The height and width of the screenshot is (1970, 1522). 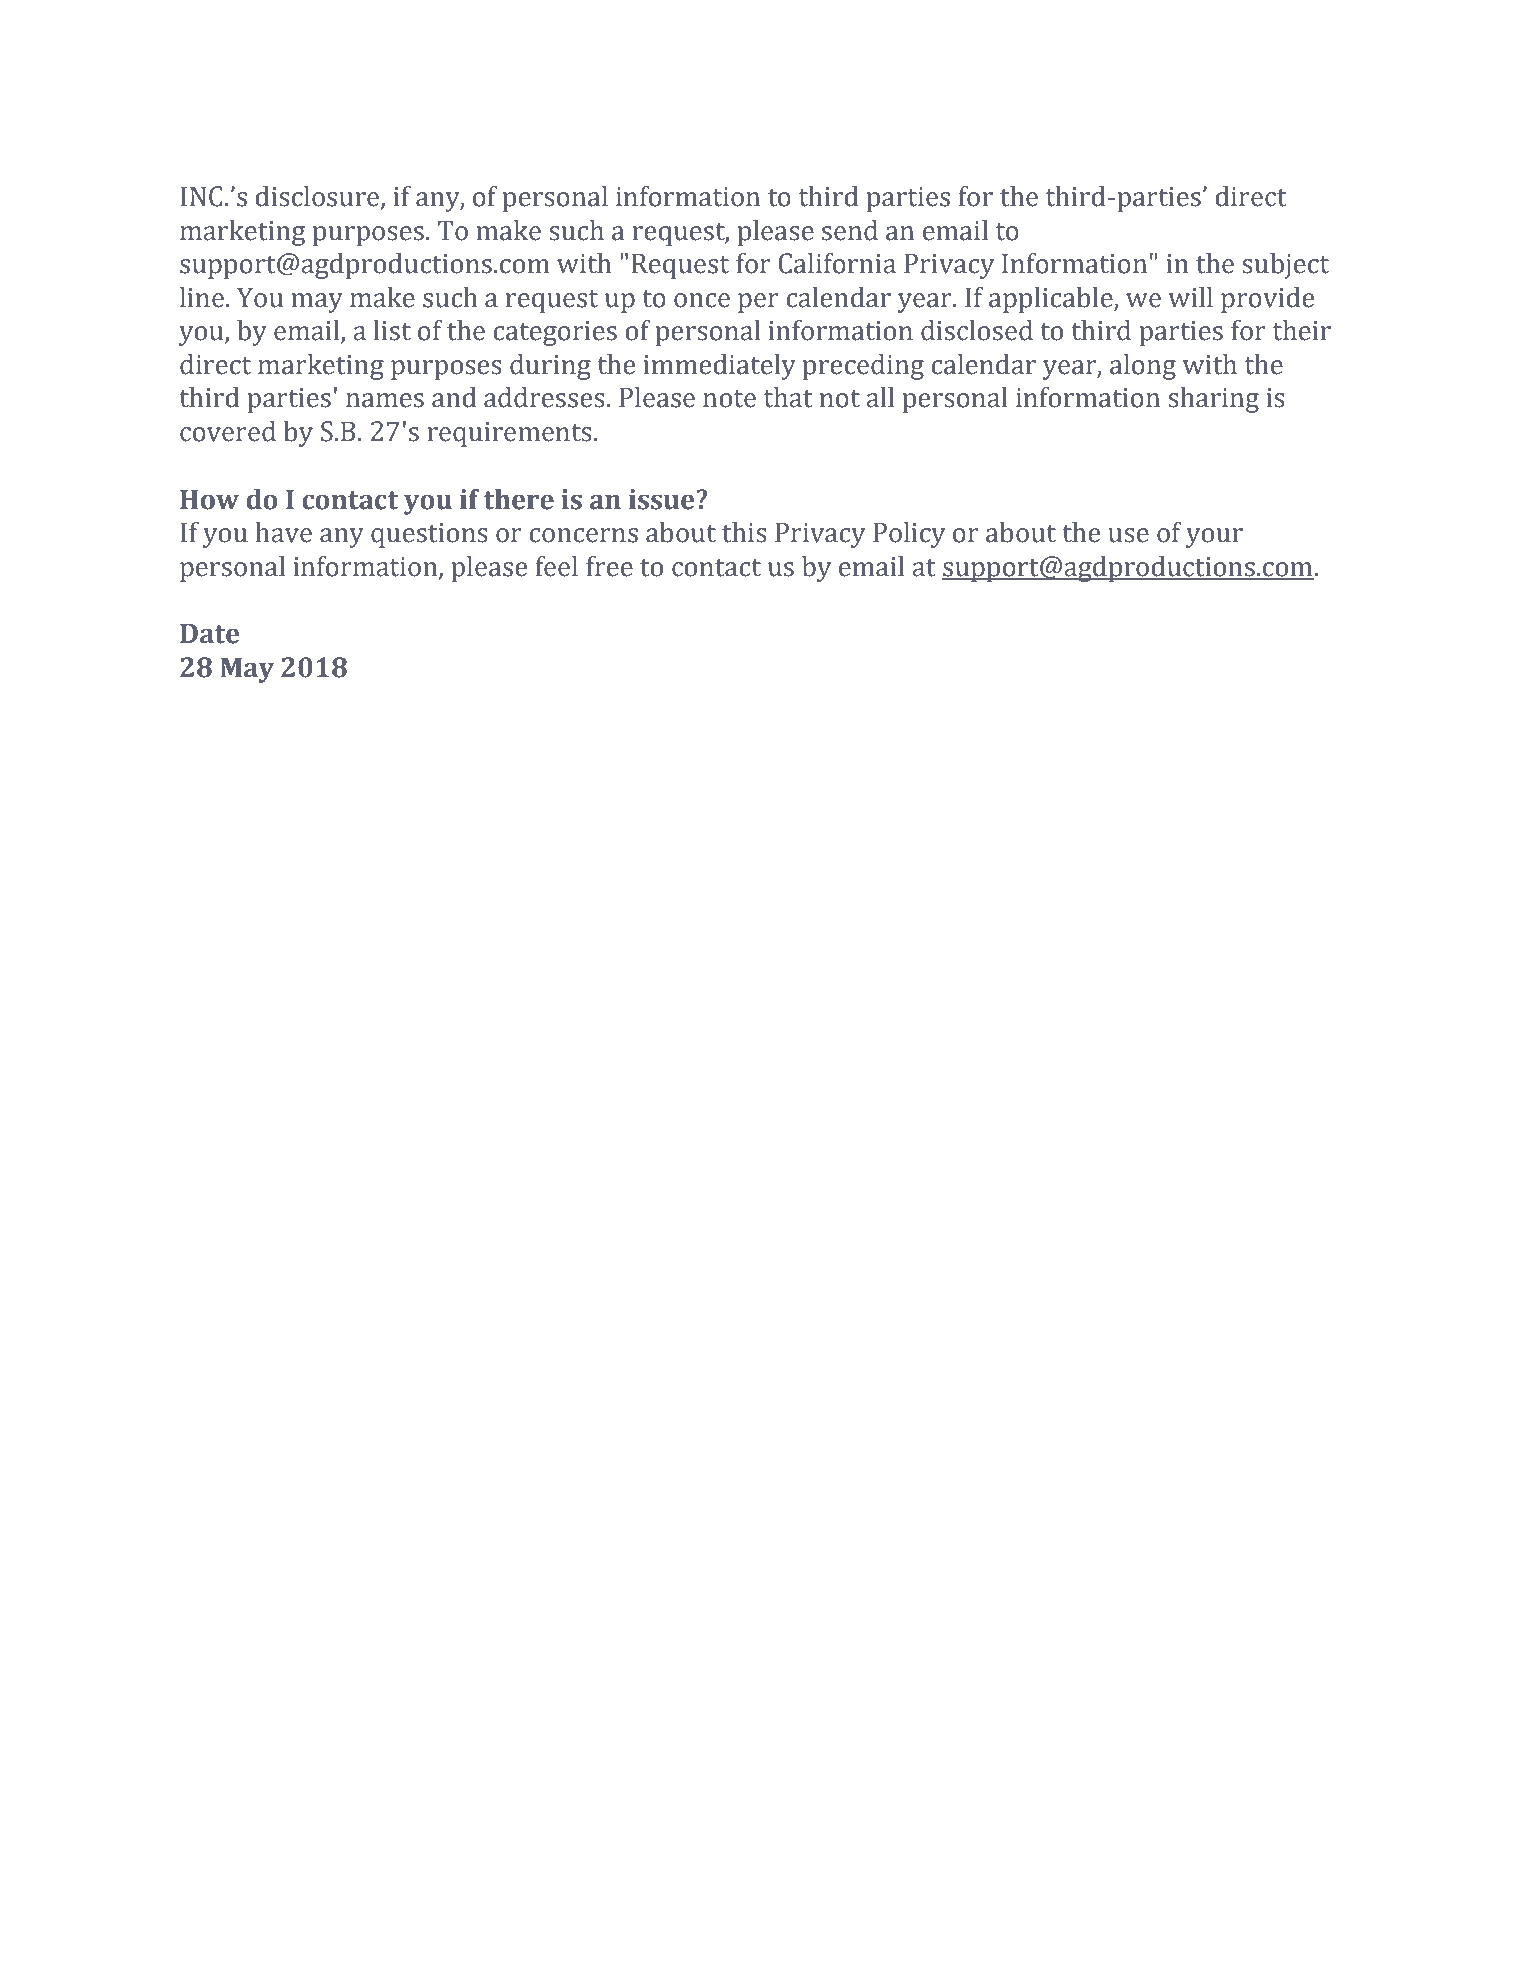 What do you see at coordinates (283, 532) in the screenshot?
I see `have` at bounding box center [283, 532].
